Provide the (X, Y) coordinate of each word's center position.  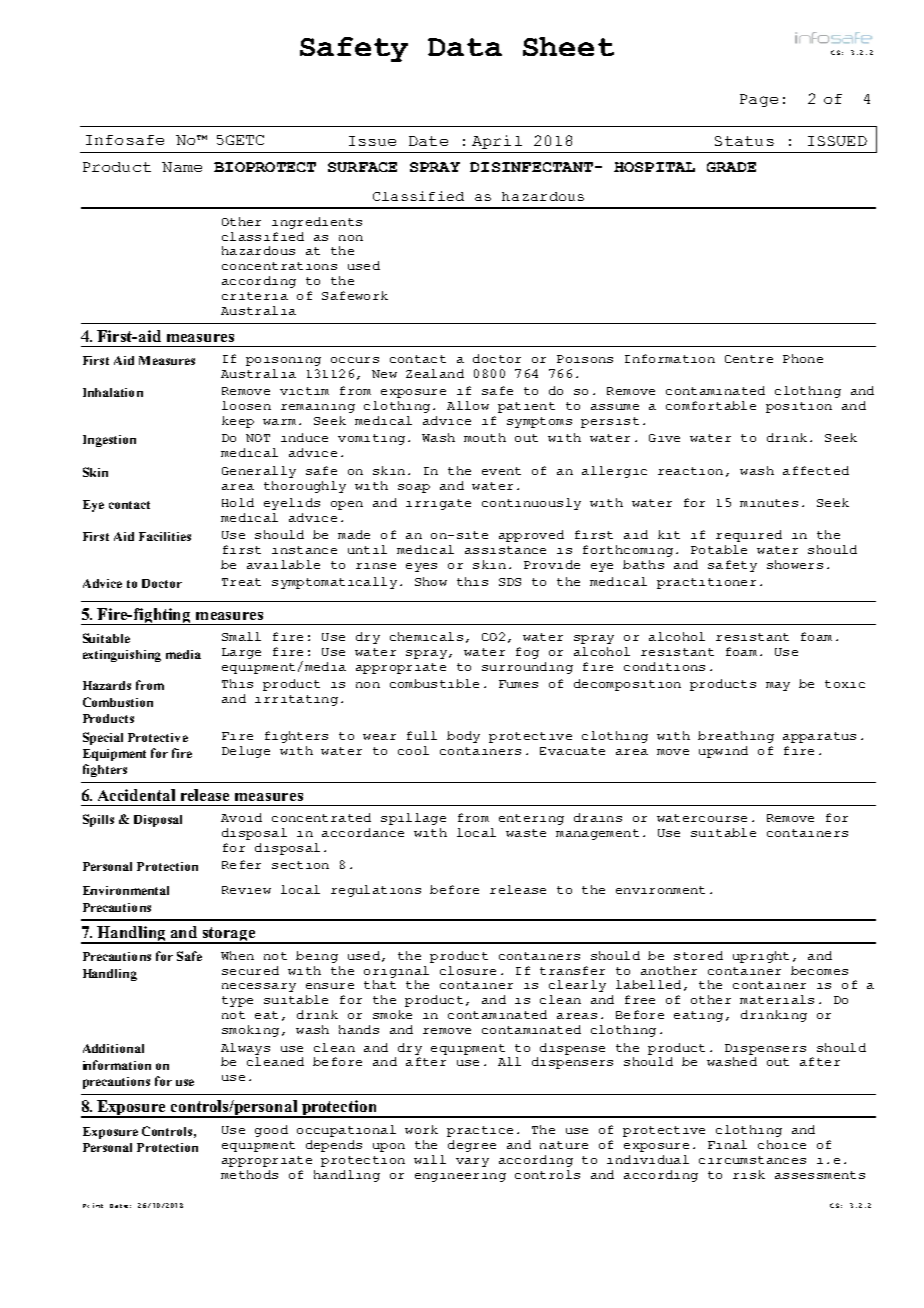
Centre (749, 359)
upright (761, 957)
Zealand (435, 373)
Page (759, 100)
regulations (376, 891)
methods (249, 1174)
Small (241, 636)
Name (182, 167)
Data (465, 47)
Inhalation (113, 392)
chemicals (426, 636)
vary (472, 1162)
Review (246, 890)
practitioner (706, 583)
